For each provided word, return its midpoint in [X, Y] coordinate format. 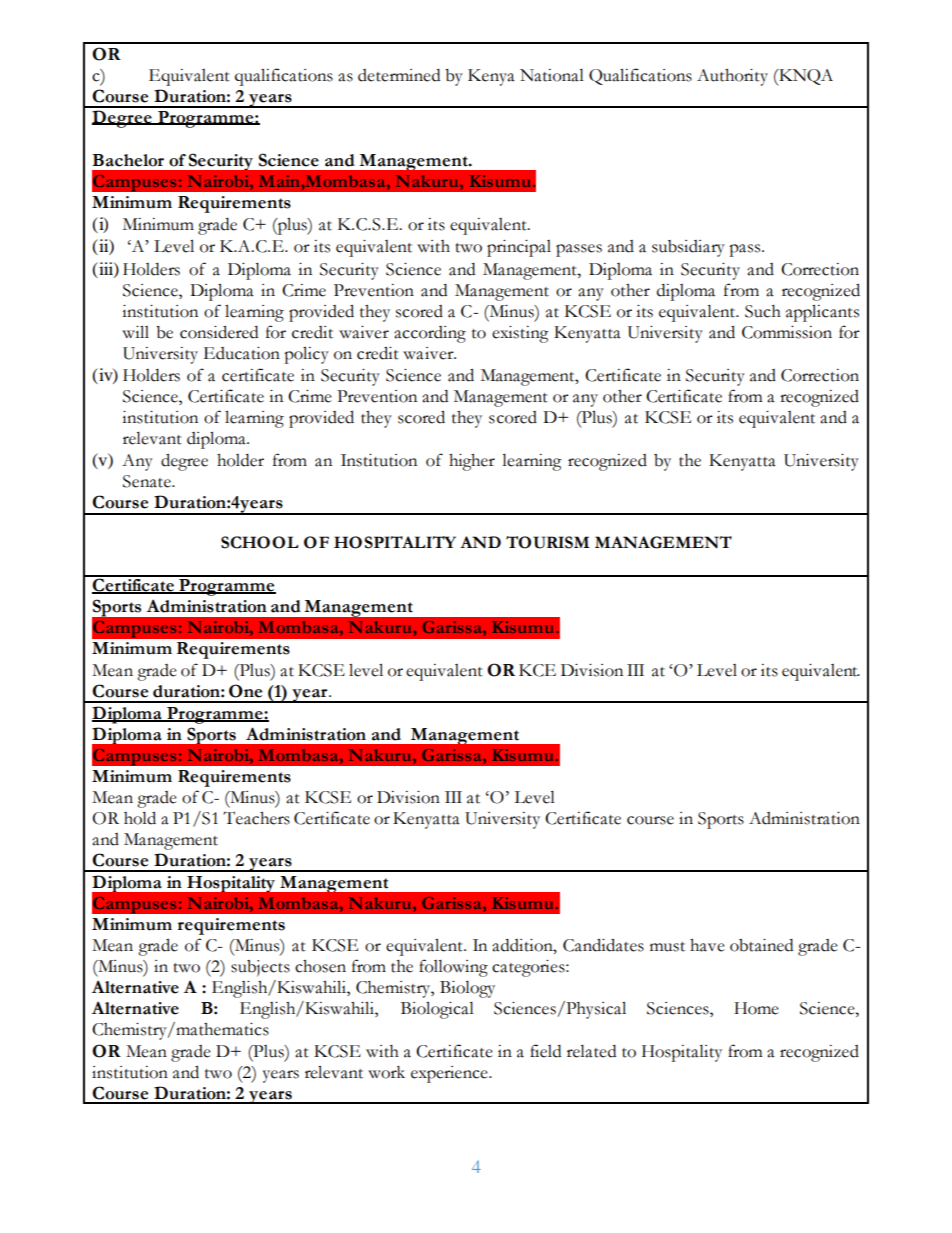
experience [450, 1074]
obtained [761, 945]
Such [763, 311]
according [430, 334]
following [453, 968]
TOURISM [548, 542]
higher [472, 462]
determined [399, 75]
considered [219, 332]
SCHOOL [259, 542]
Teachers [256, 818]
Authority [732, 77]
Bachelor [128, 160]
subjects [260, 968]
